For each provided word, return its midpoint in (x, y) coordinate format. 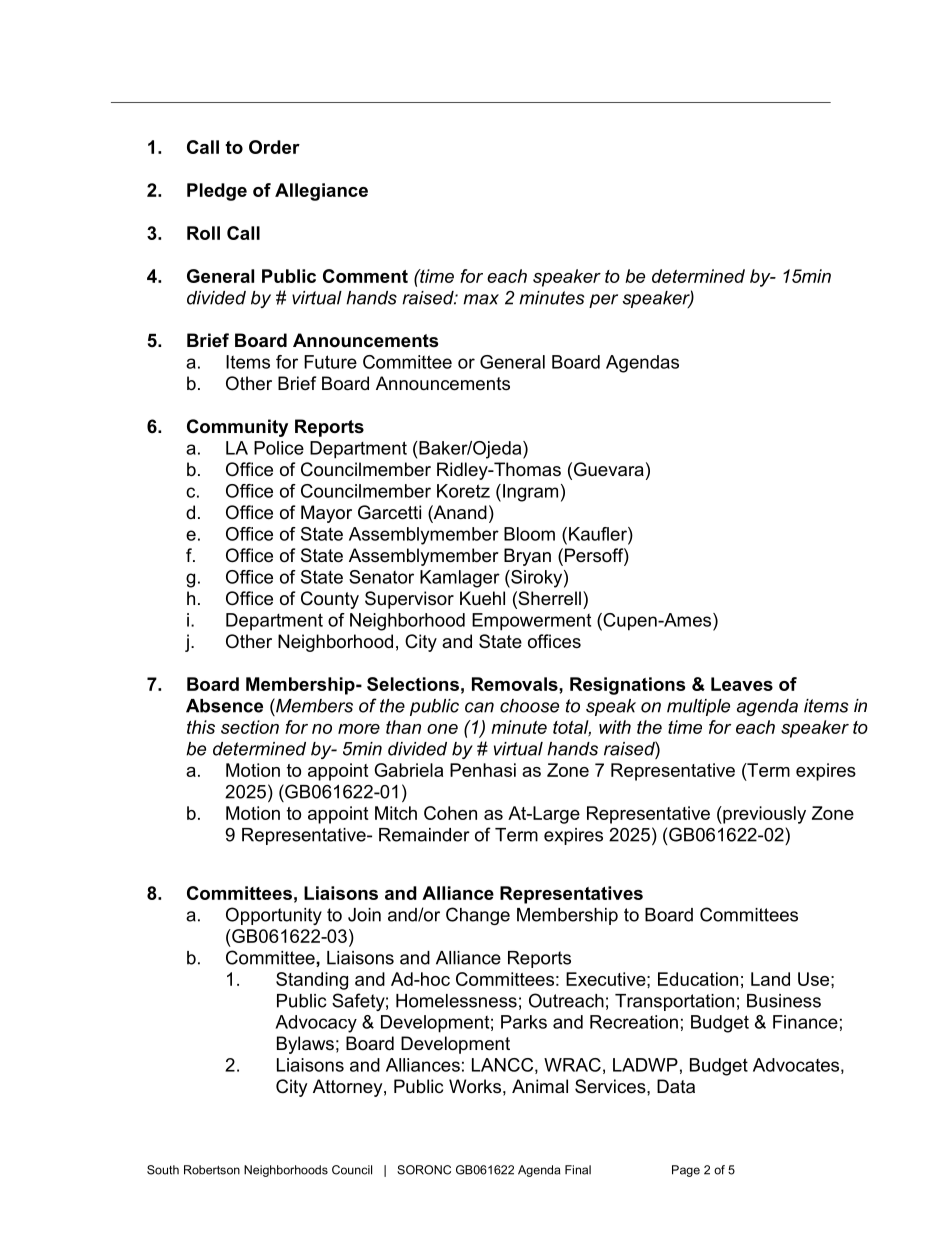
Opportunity (274, 916)
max (481, 299)
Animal (540, 1086)
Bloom (529, 534)
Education (698, 979)
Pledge (217, 192)
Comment (365, 276)
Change (478, 916)
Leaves (742, 684)
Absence (224, 706)
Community (237, 428)
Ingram (530, 493)
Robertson (212, 1170)
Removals (516, 684)
